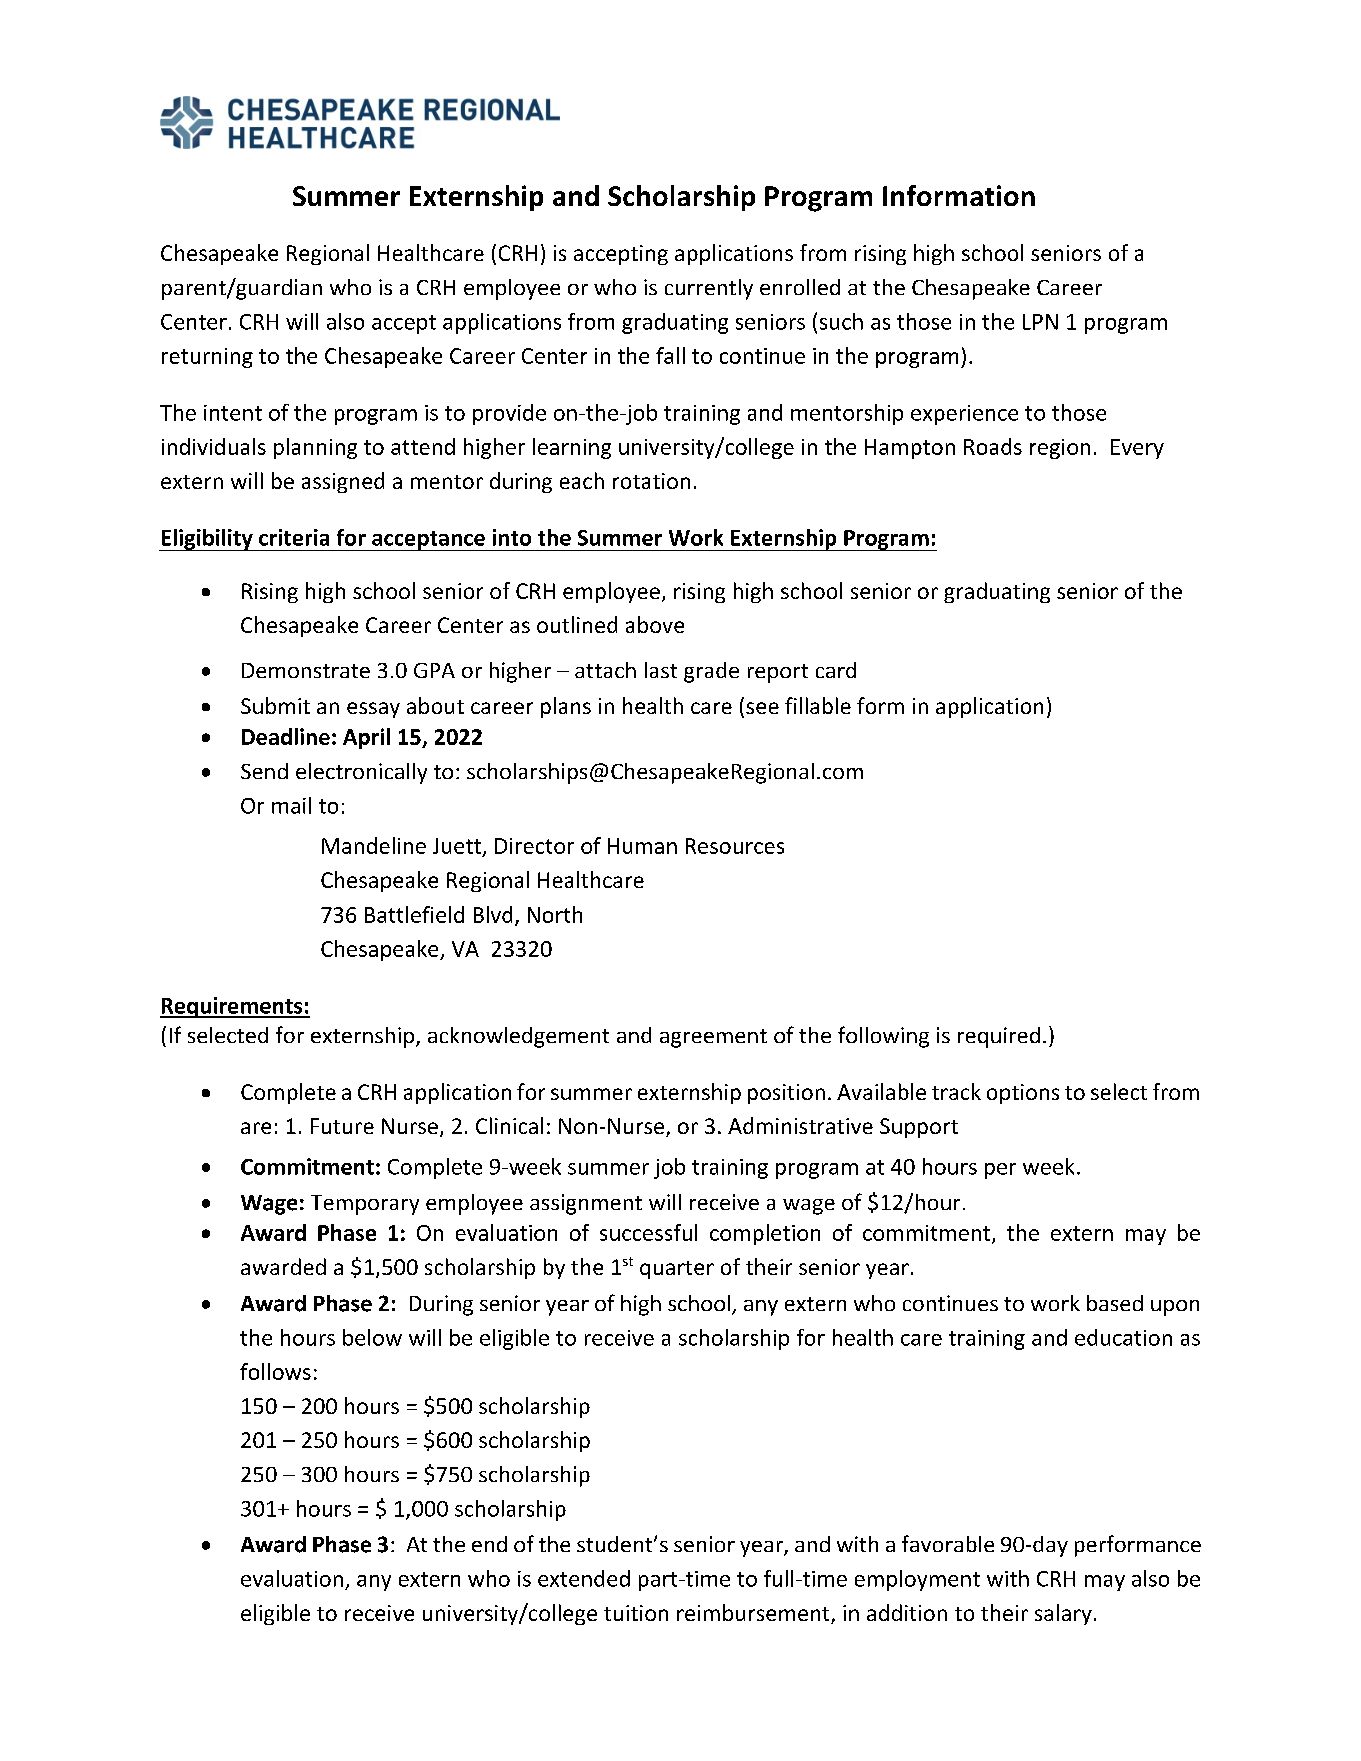 This document has width=1361, height=1761. Describe the element at coordinates (1040, 322) in the document. I see `LPN` at that location.
